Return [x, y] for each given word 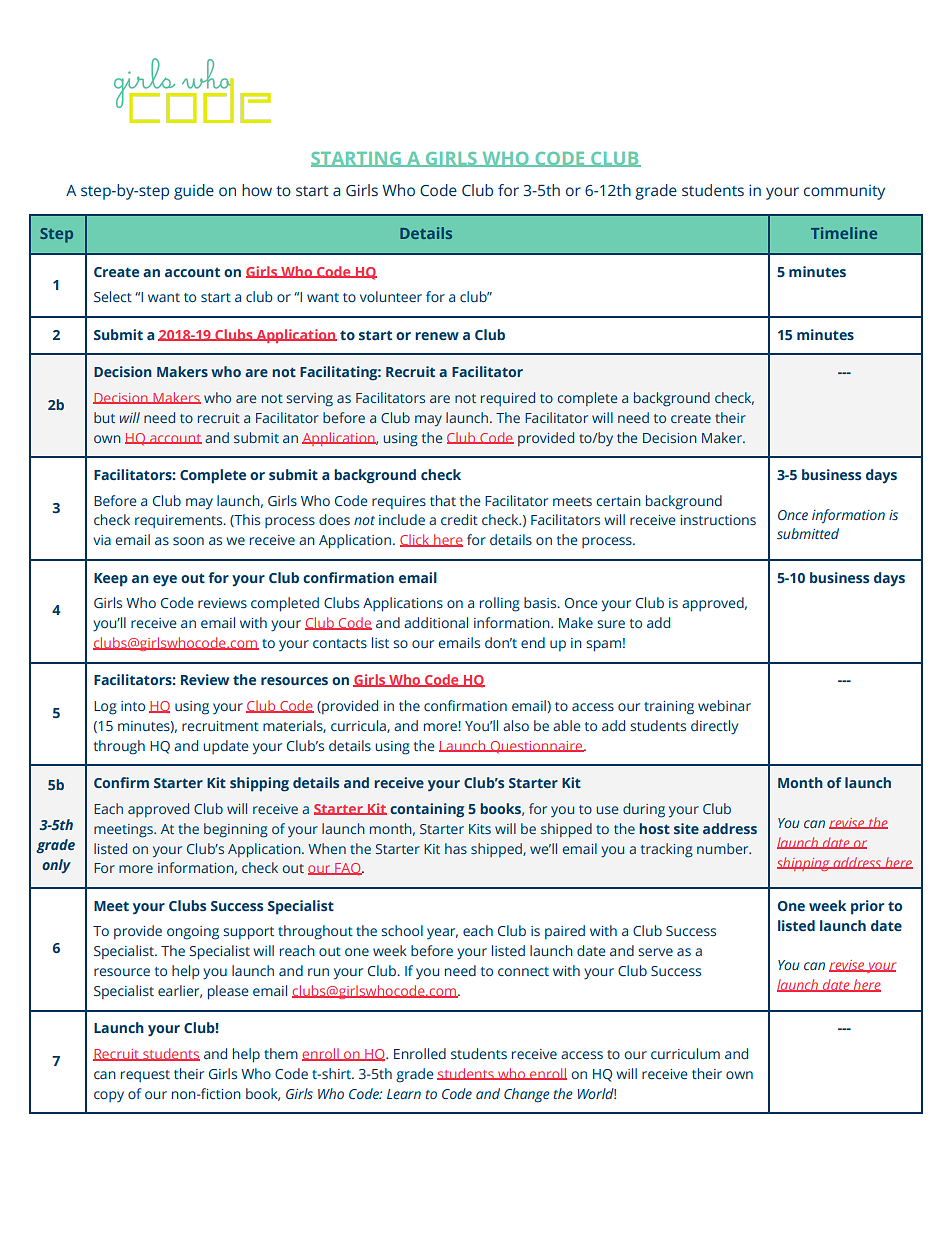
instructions [718, 520]
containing [427, 810]
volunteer [391, 296]
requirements [180, 521]
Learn [404, 1094]
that [443, 500]
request [145, 1076]
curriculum [685, 1053]
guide [194, 192]
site [686, 828]
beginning [236, 830]
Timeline [844, 233]
